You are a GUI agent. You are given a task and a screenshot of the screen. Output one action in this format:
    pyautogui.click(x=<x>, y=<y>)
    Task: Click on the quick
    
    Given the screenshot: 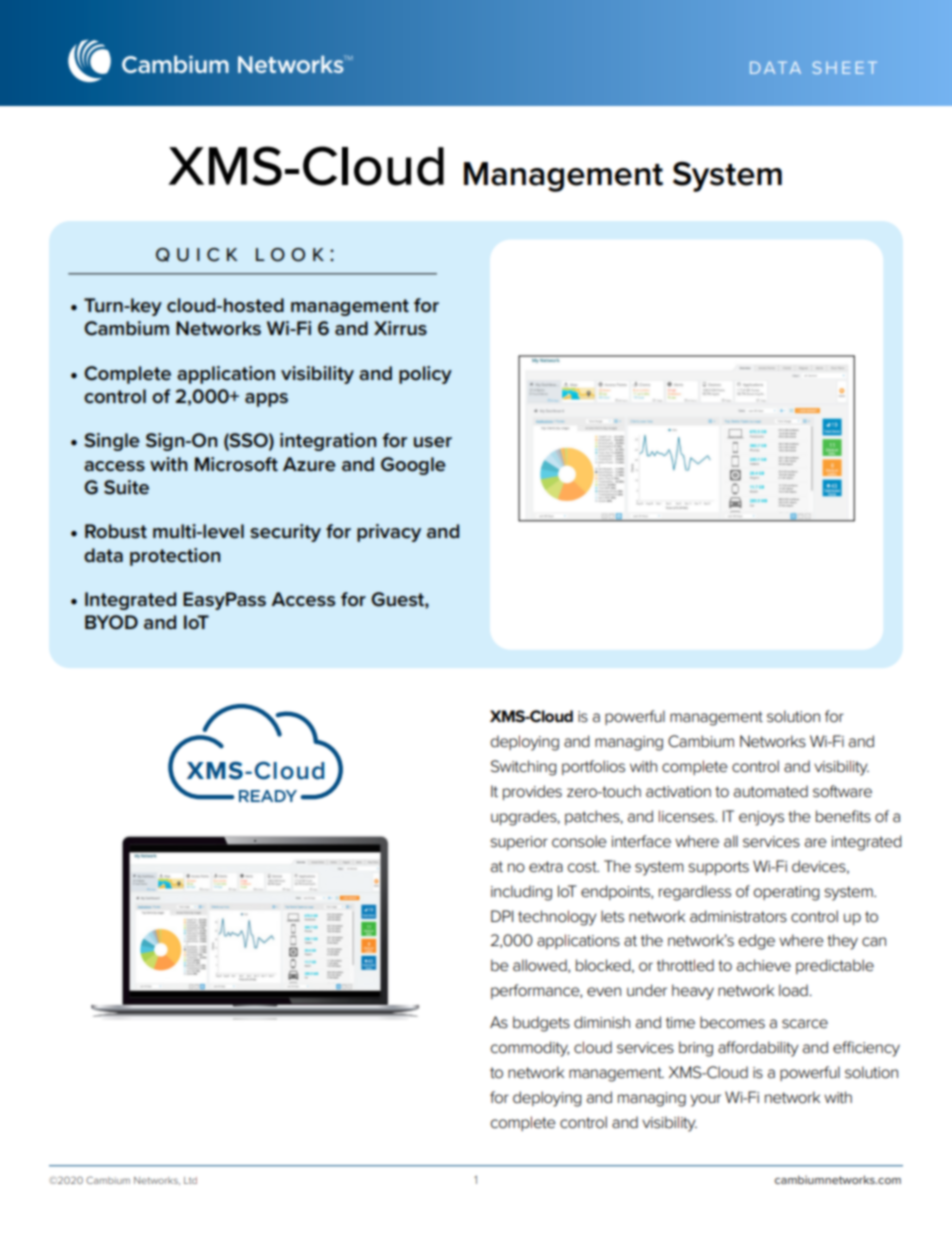 What is the action you would take?
    pyautogui.click(x=196, y=255)
